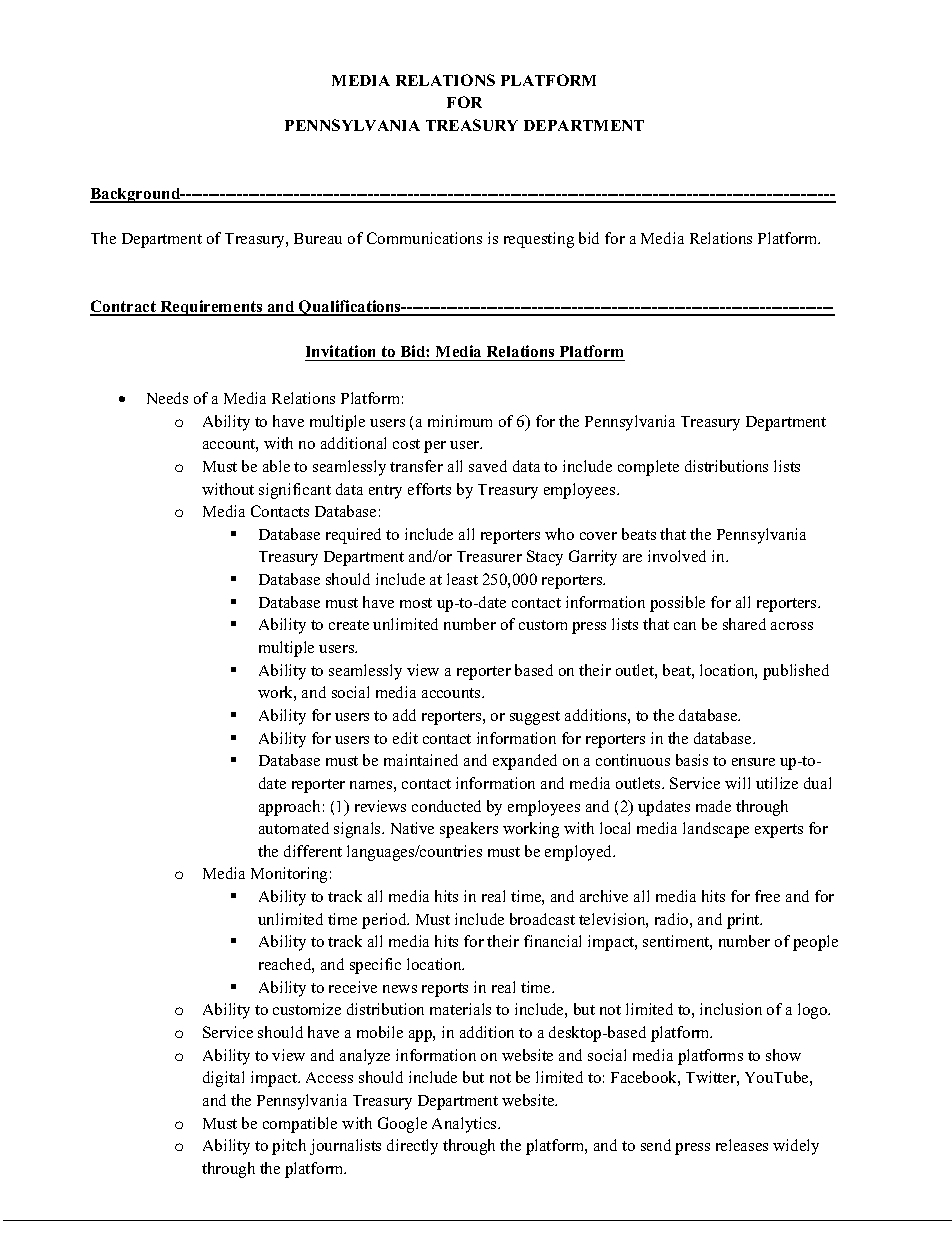 The width and height of the screenshot is (952, 1233). I want to click on requesting, so click(539, 240).
